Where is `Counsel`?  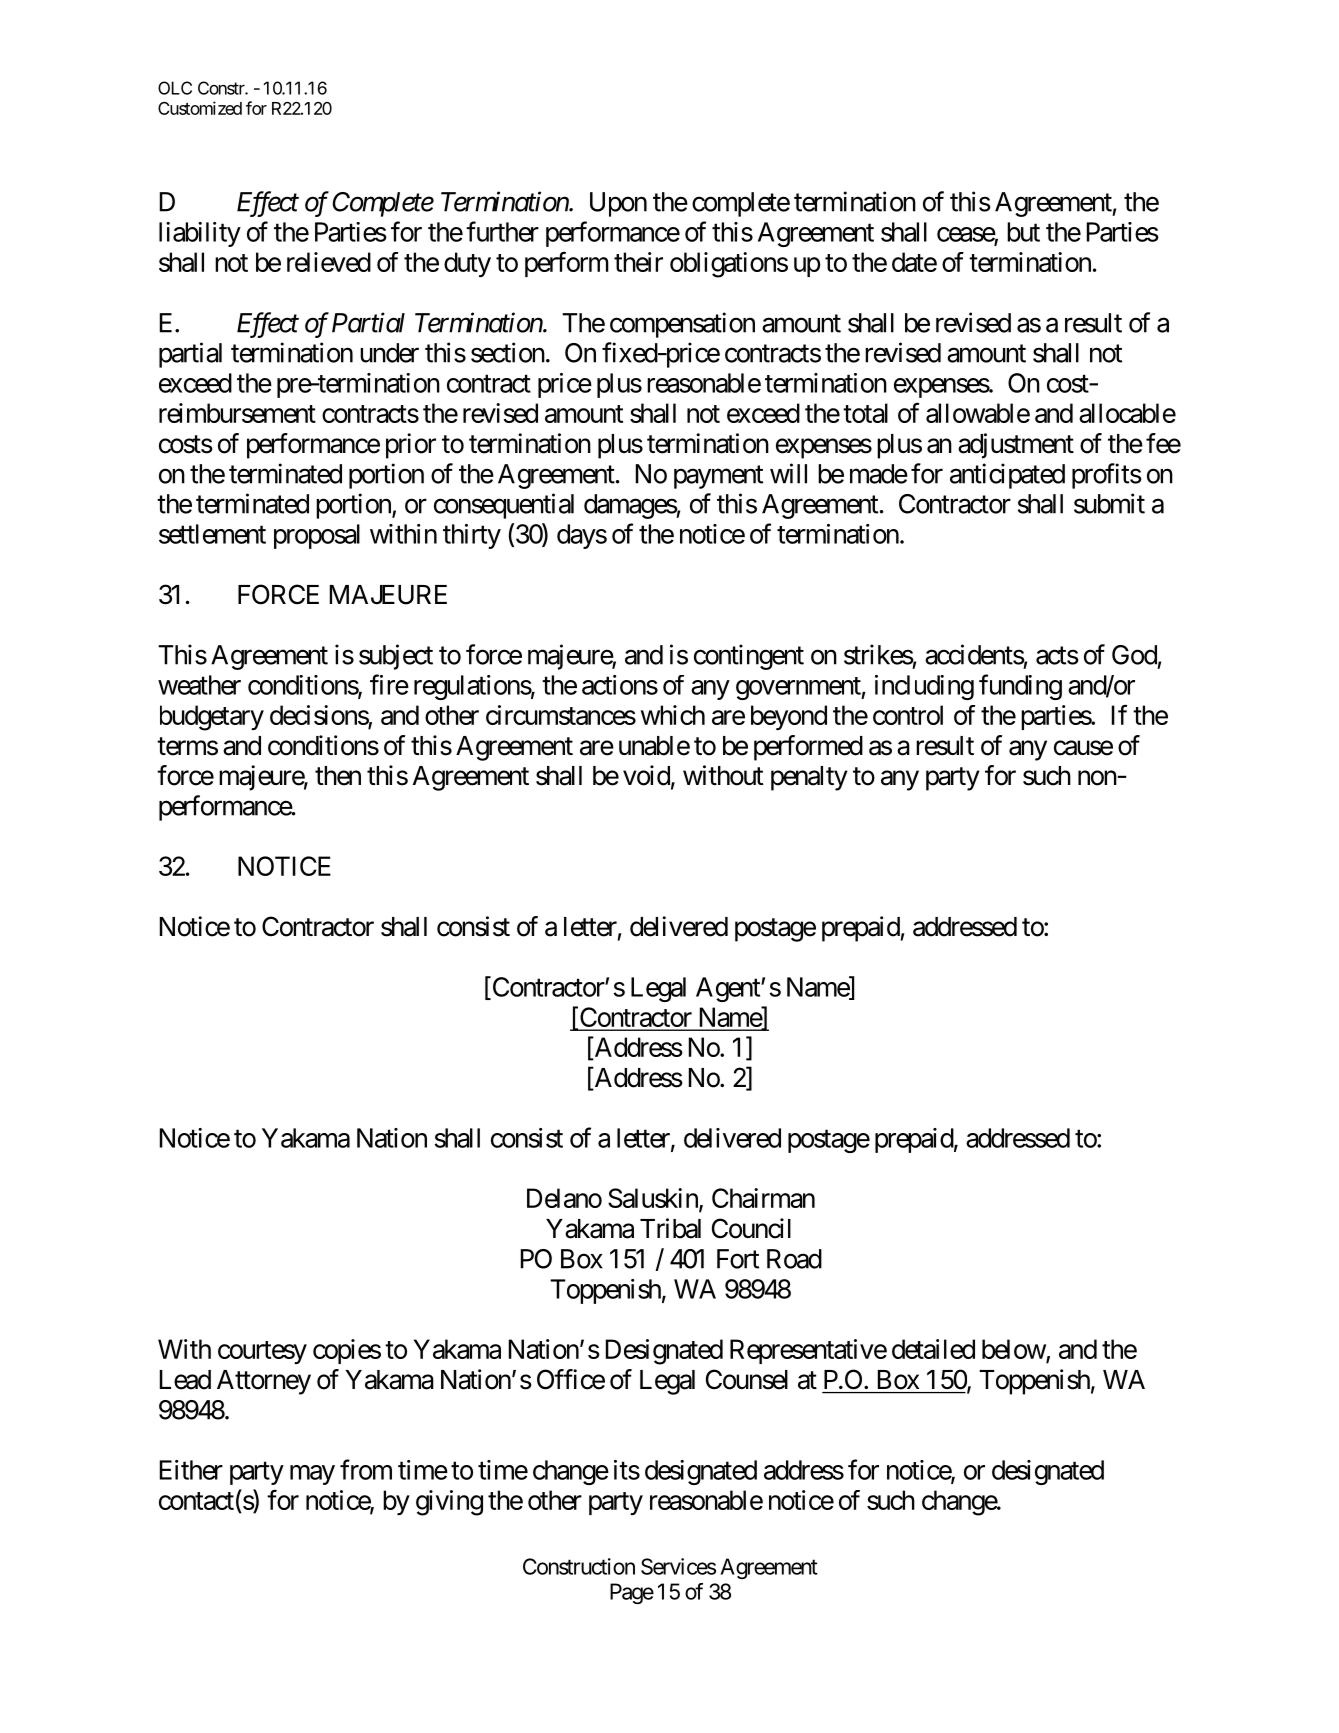
Counsel is located at coordinates (747, 1379).
